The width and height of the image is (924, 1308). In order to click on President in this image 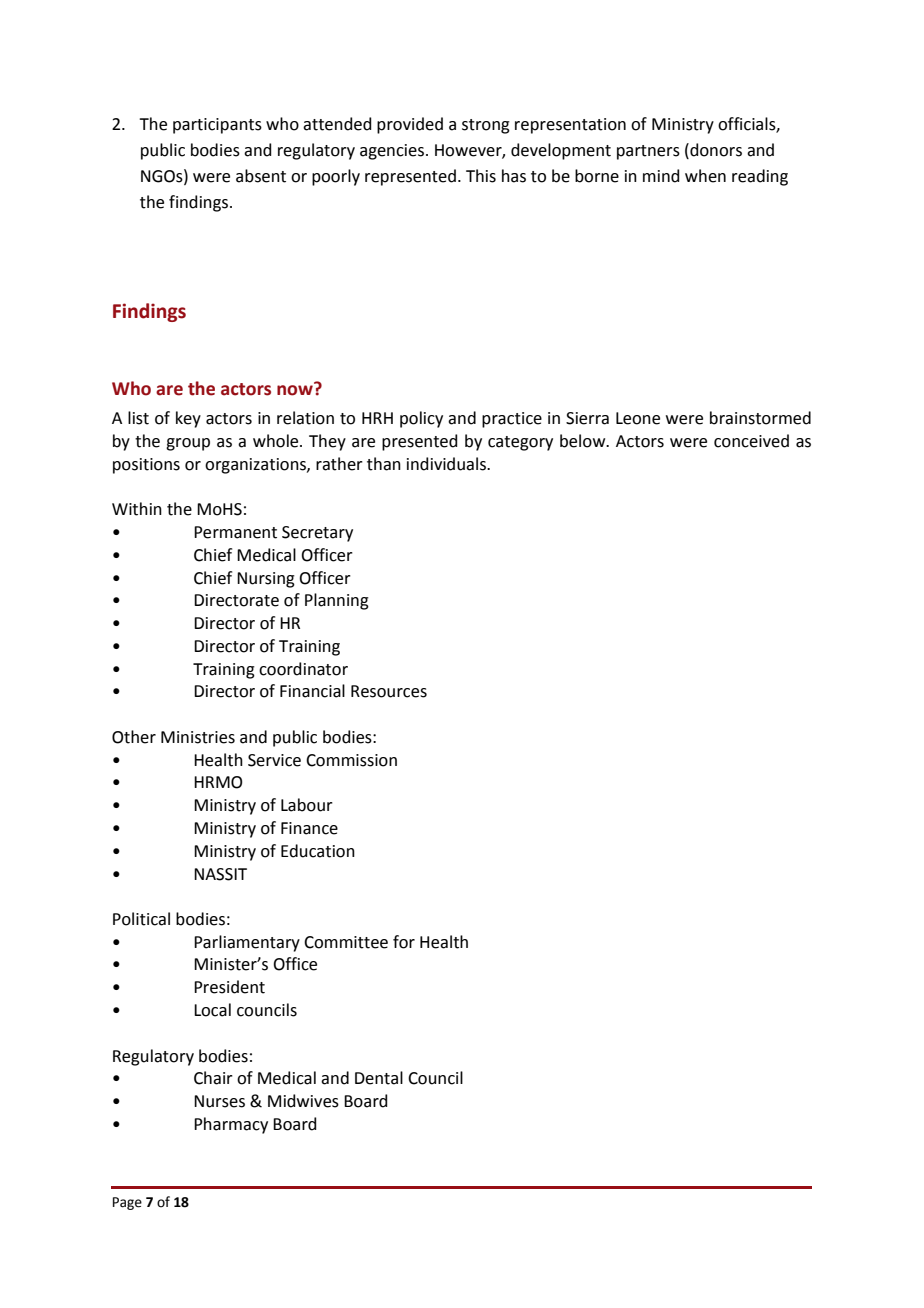, I will do `click(229, 987)`.
